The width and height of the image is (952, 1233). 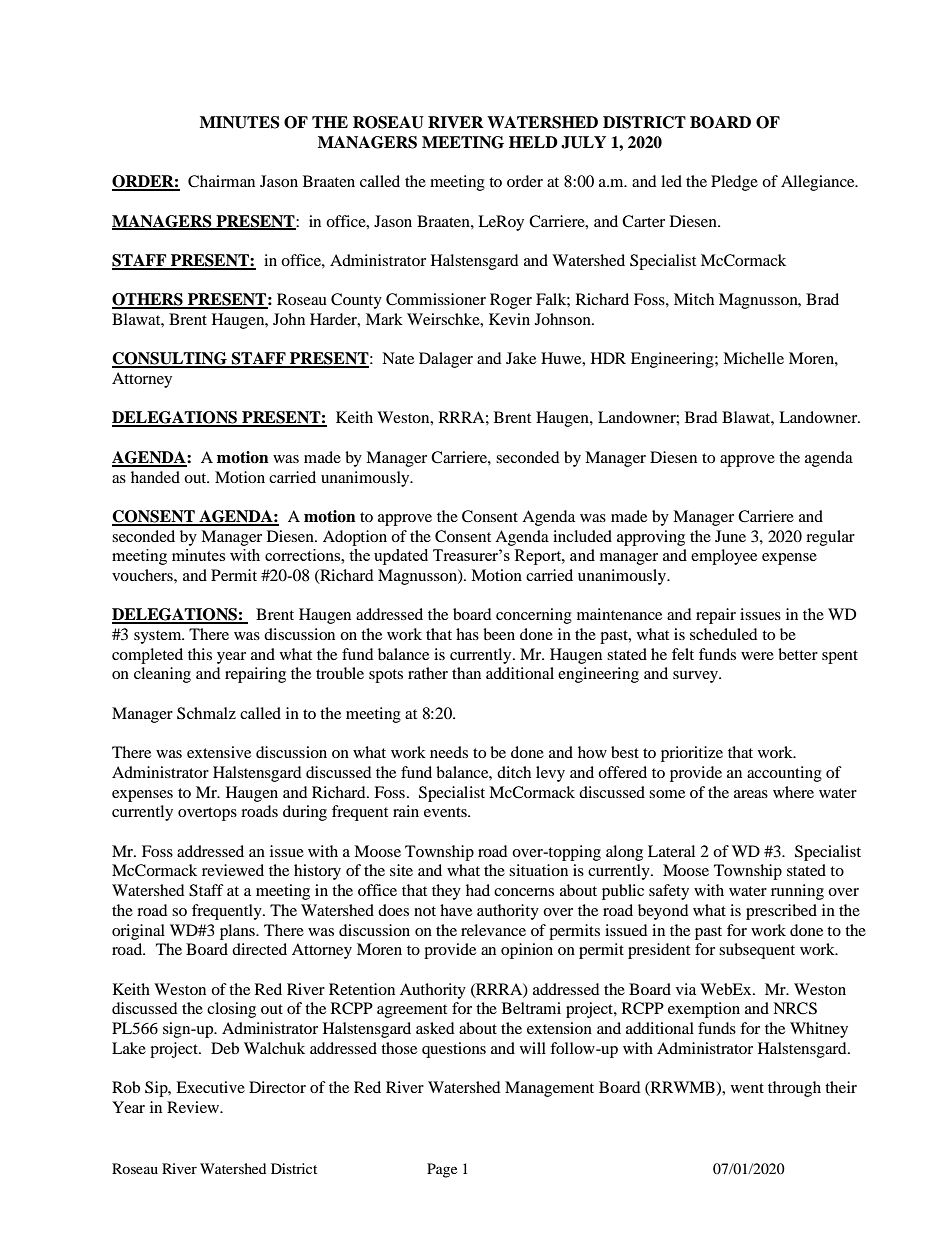 I want to click on Executive, so click(x=210, y=1087).
